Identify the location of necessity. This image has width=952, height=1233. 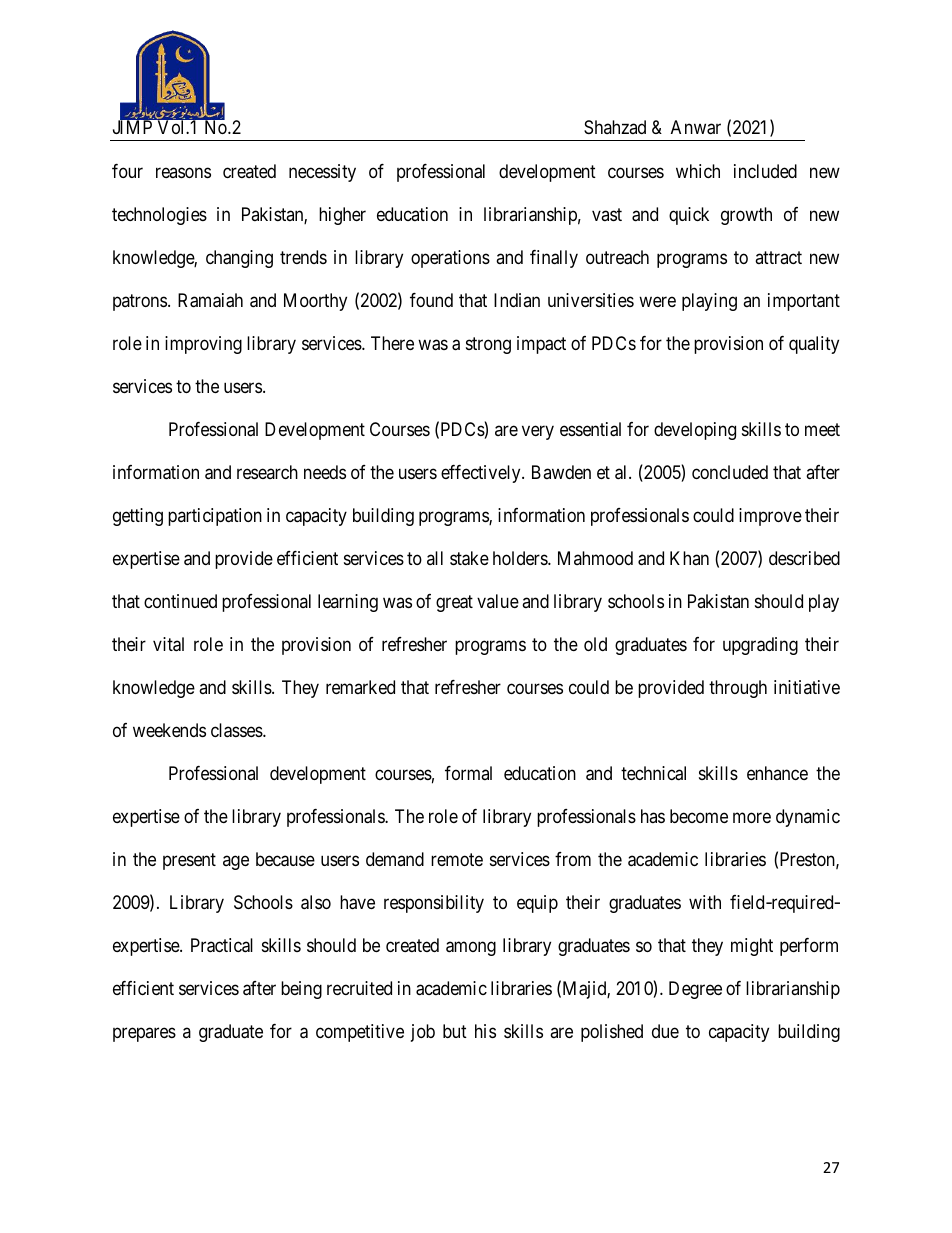
(322, 173).
